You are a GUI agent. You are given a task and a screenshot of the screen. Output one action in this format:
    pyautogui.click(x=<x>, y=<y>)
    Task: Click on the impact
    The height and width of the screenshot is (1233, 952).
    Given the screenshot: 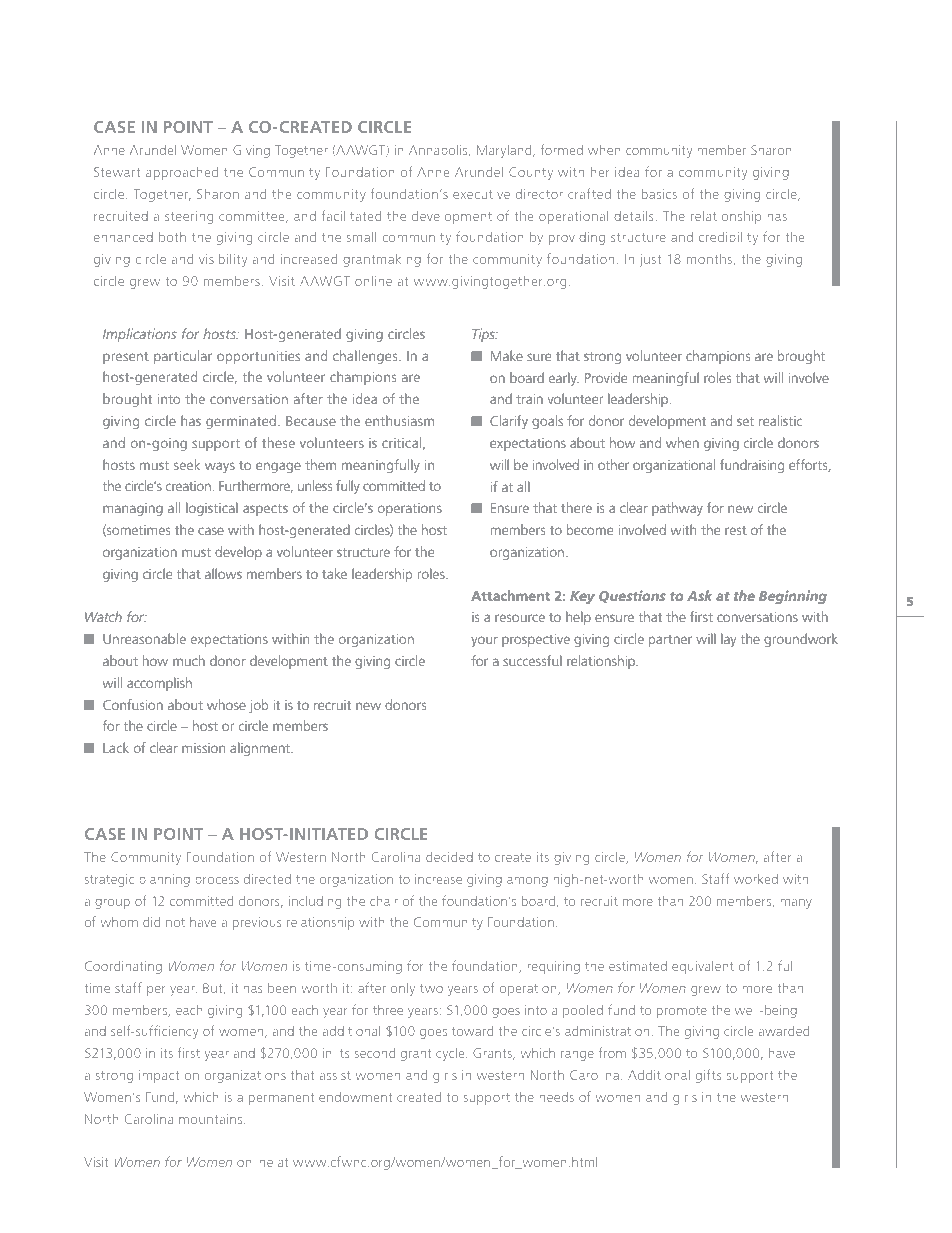 What is the action you would take?
    pyautogui.click(x=159, y=1076)
